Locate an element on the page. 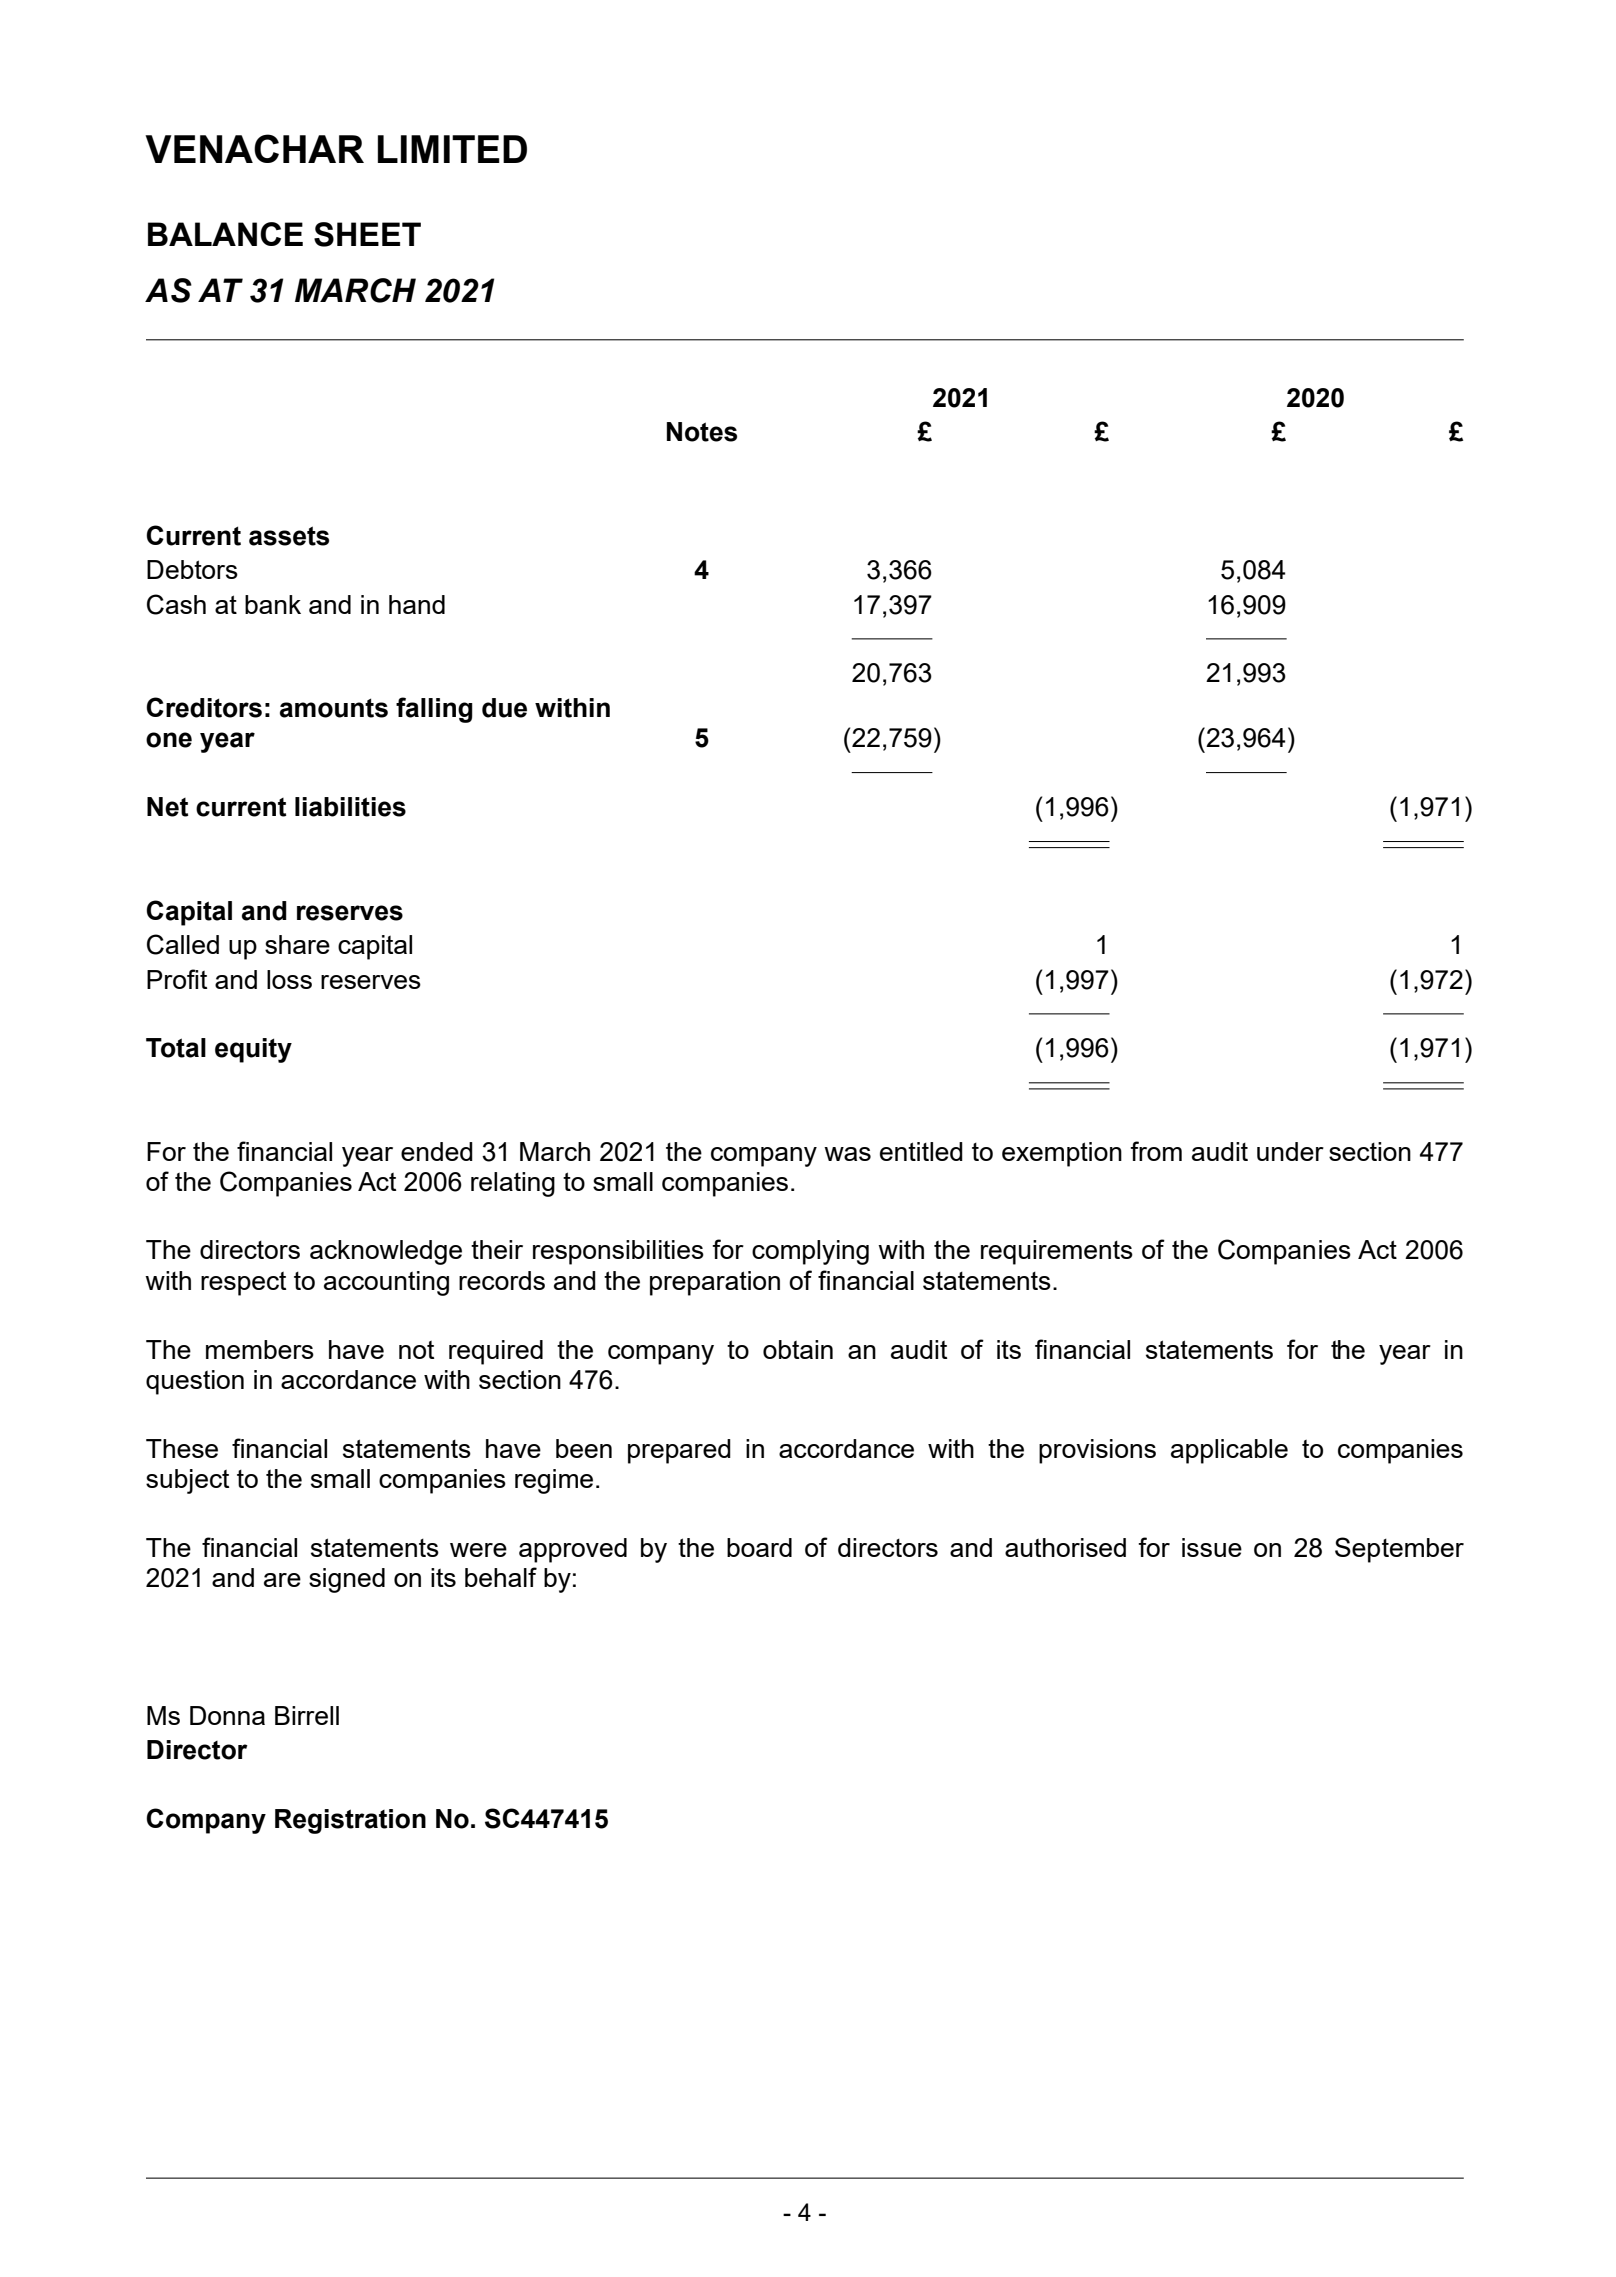 Image resolution: width=1616 pixels, height=2277 pixels. from is located at coordinates (1156, 1151).
